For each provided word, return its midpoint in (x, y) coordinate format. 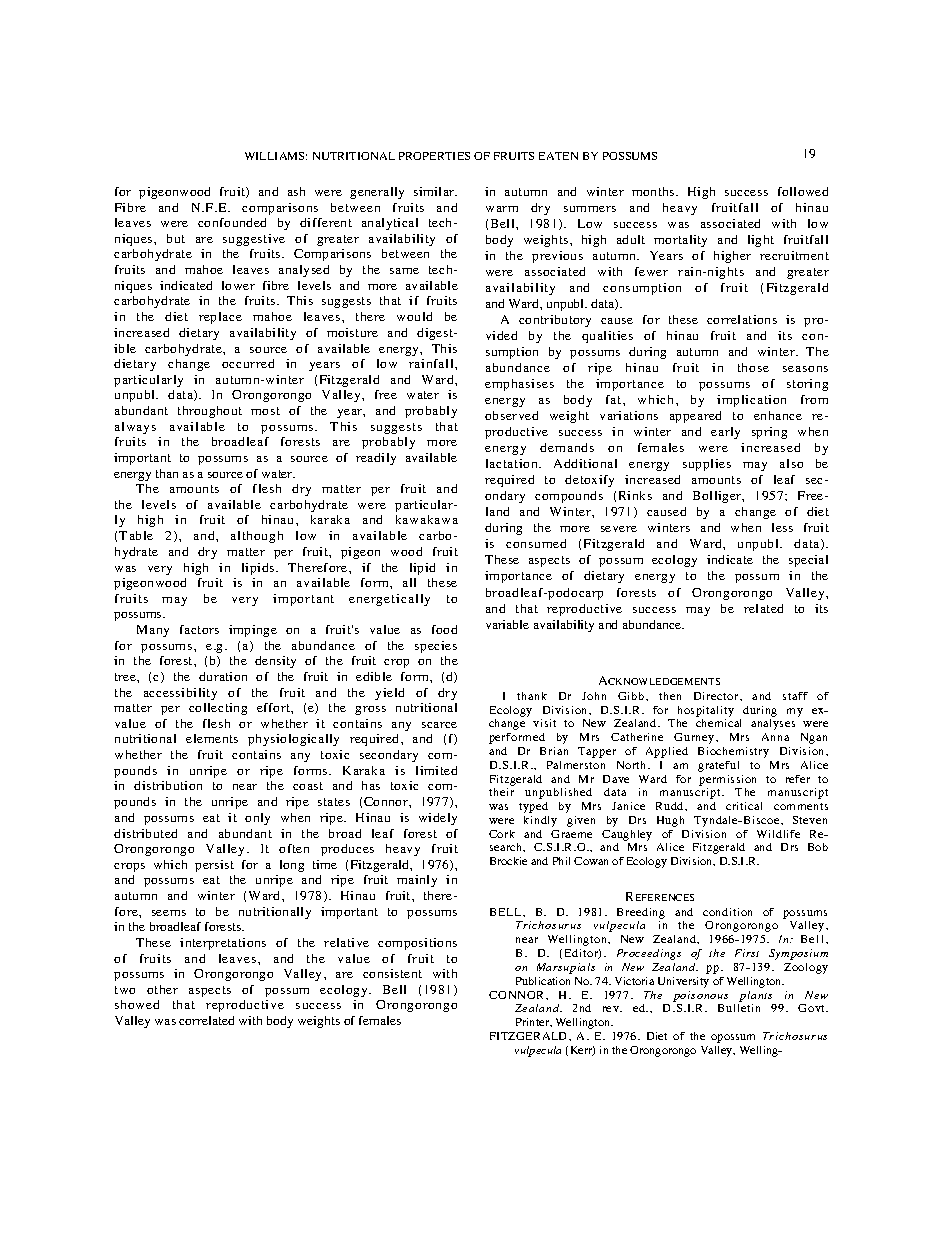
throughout (210, 412)
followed (803, 191)
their (501, 792)
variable (507, 624)
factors (199, 629)
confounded (232, 222)
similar (435, 191)
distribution (168, 785)
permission (727, 780)
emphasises (519, 385)
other (162, 989)
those (753, 367)
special (808, 561)
